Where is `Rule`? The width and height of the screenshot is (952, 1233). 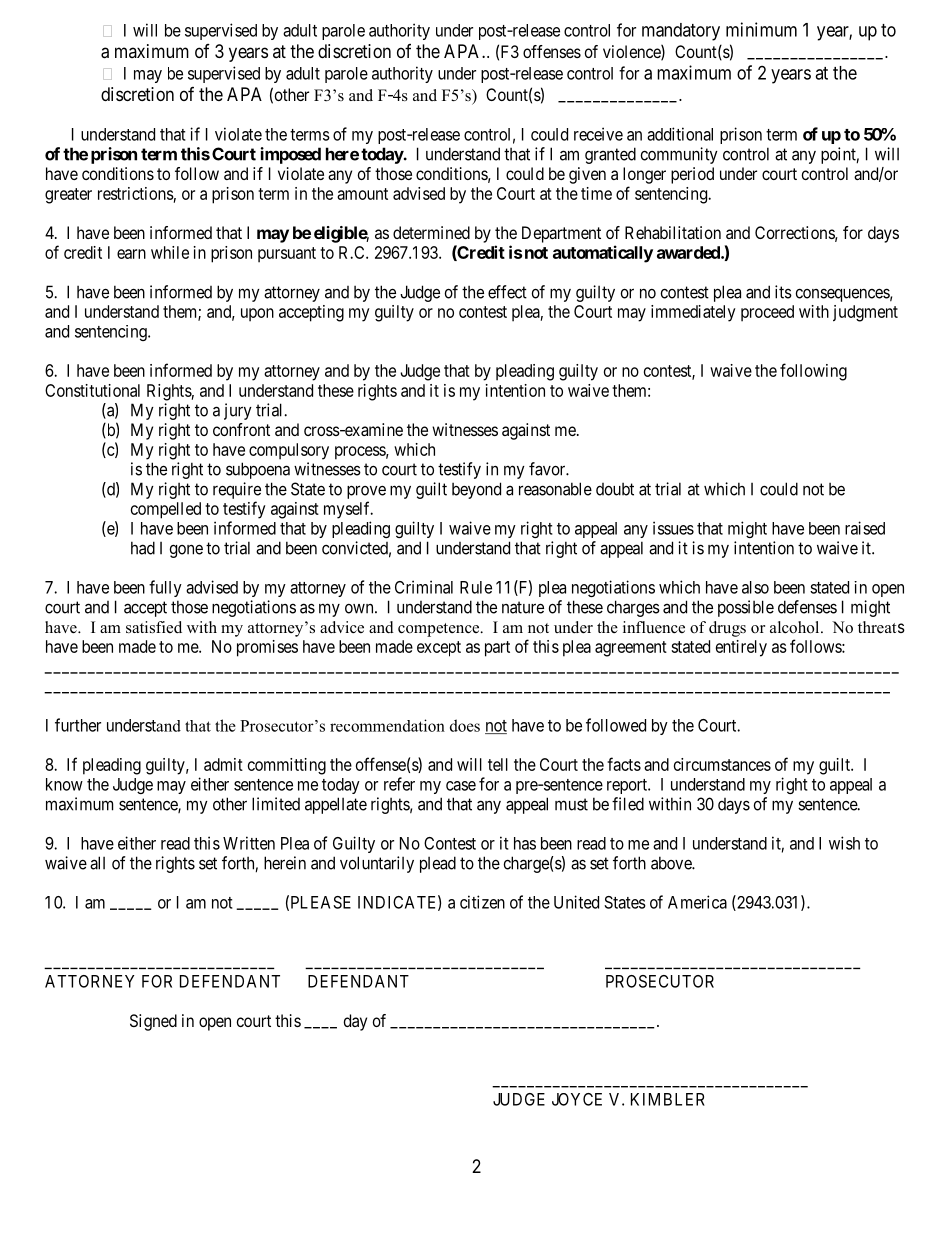
Rule is located at coordinates (476, 587).
